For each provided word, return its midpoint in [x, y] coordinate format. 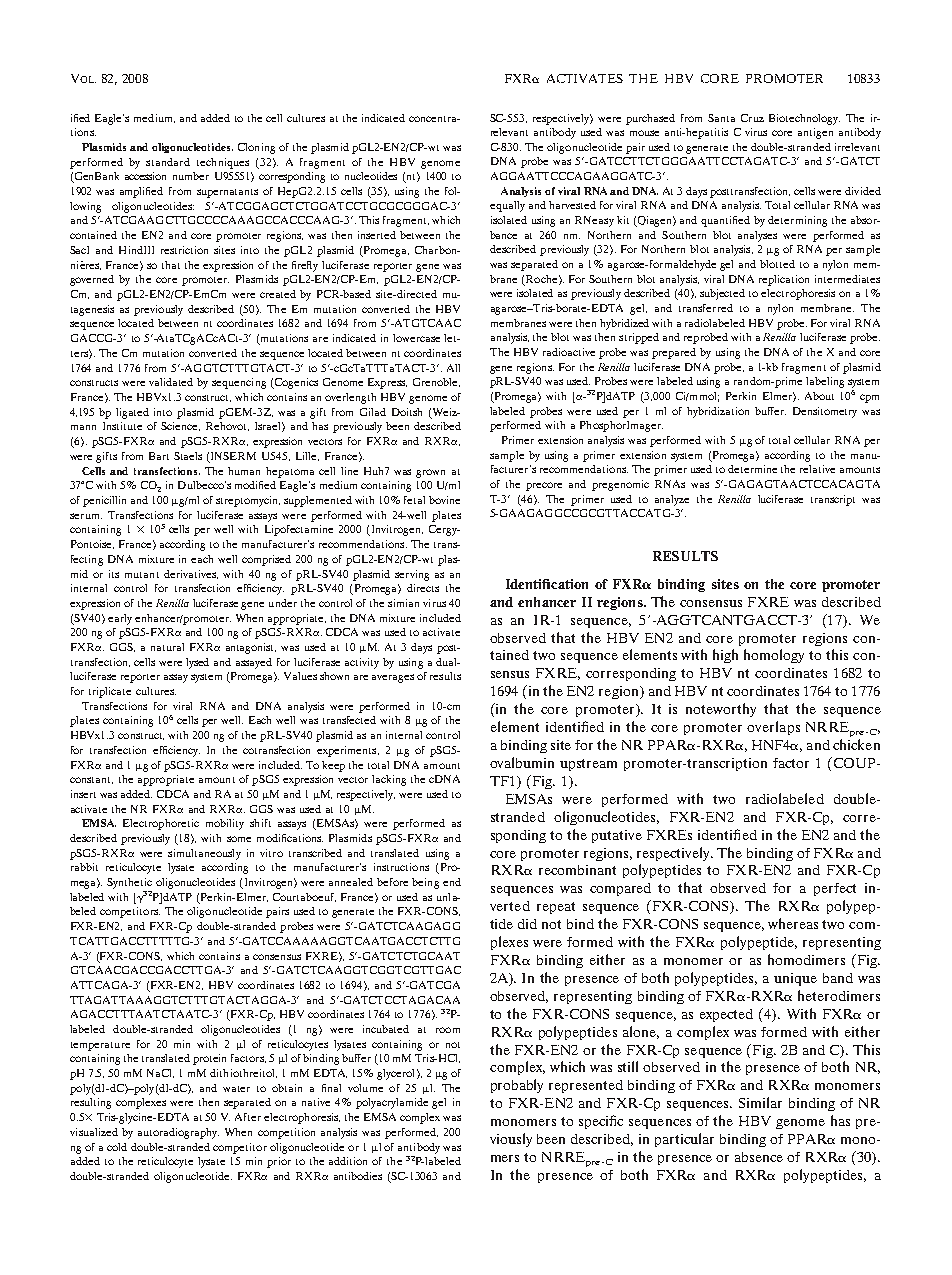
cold [117, 1147]
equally [507, 206]
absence [759, 1157]
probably [517, 1086]
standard [168, 162]
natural [167, 647]
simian [403, 603]
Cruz [752, 118]
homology [774, 656]
